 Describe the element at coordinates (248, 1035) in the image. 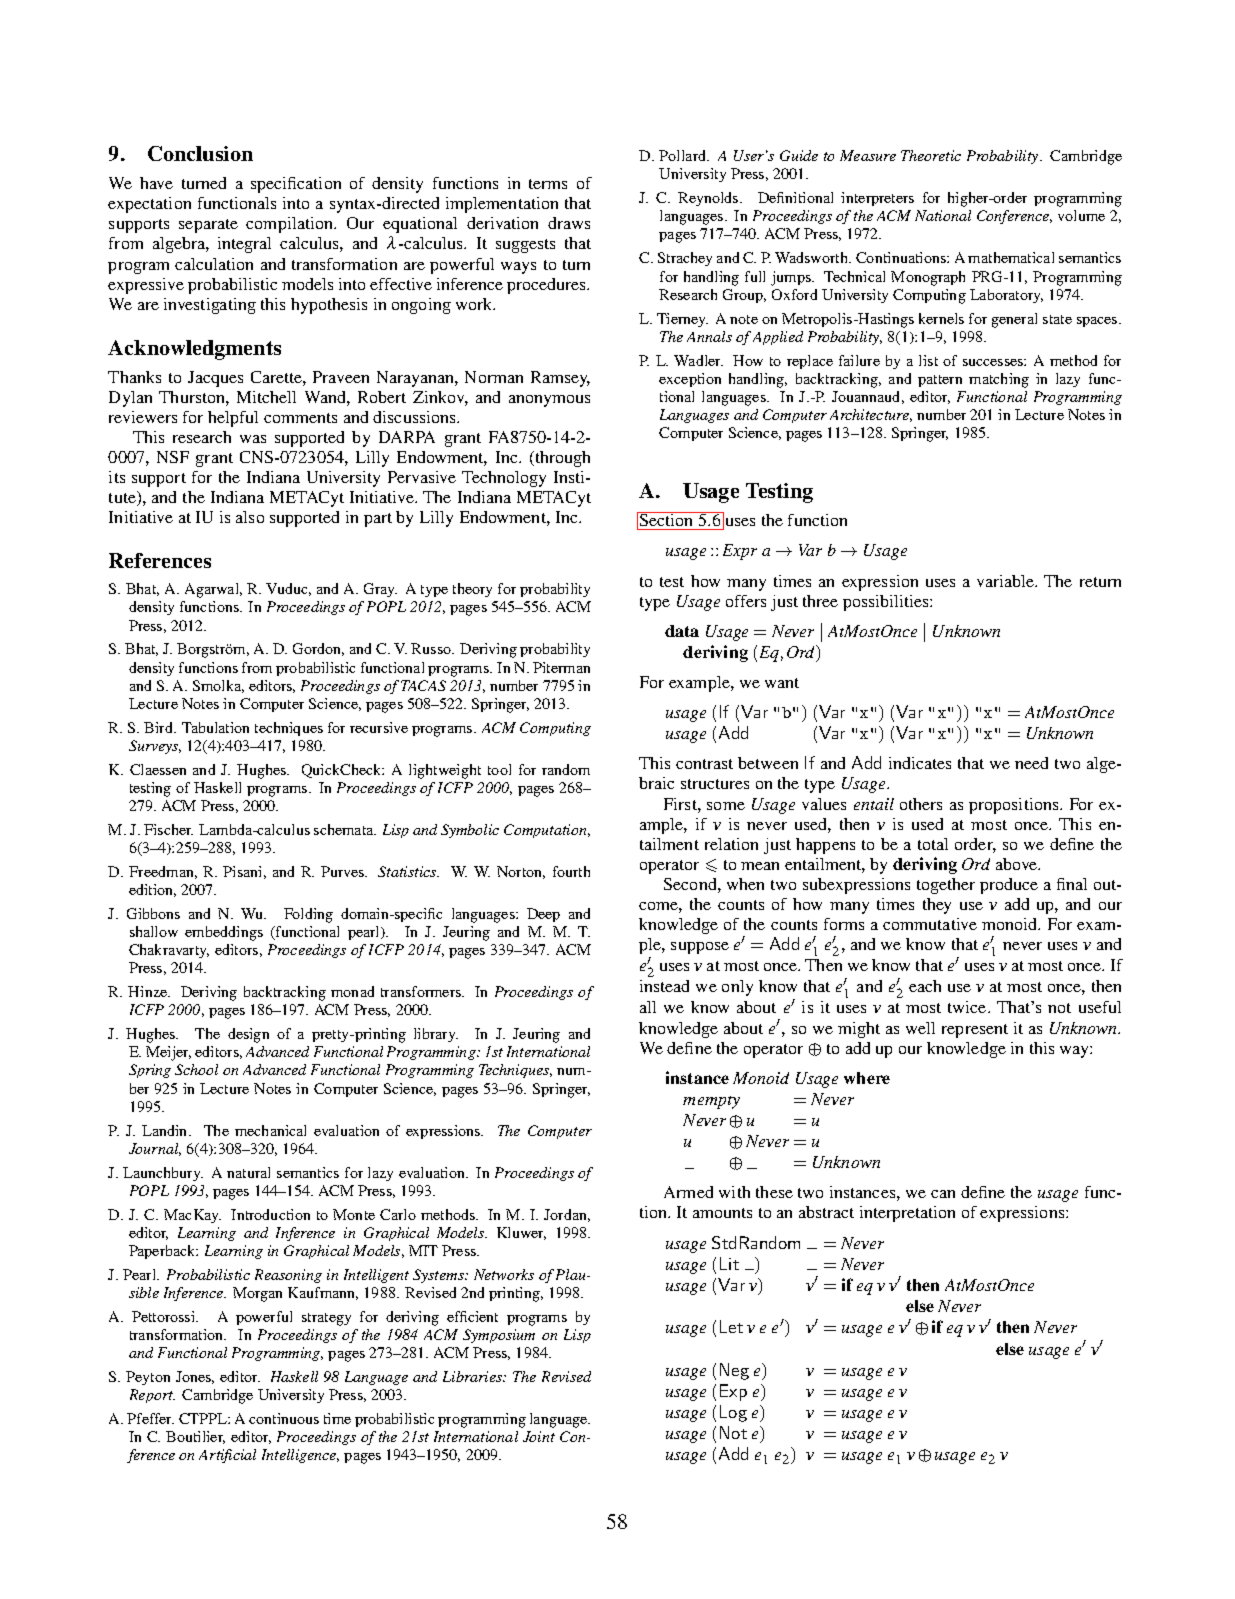

I see `design` at that location.
